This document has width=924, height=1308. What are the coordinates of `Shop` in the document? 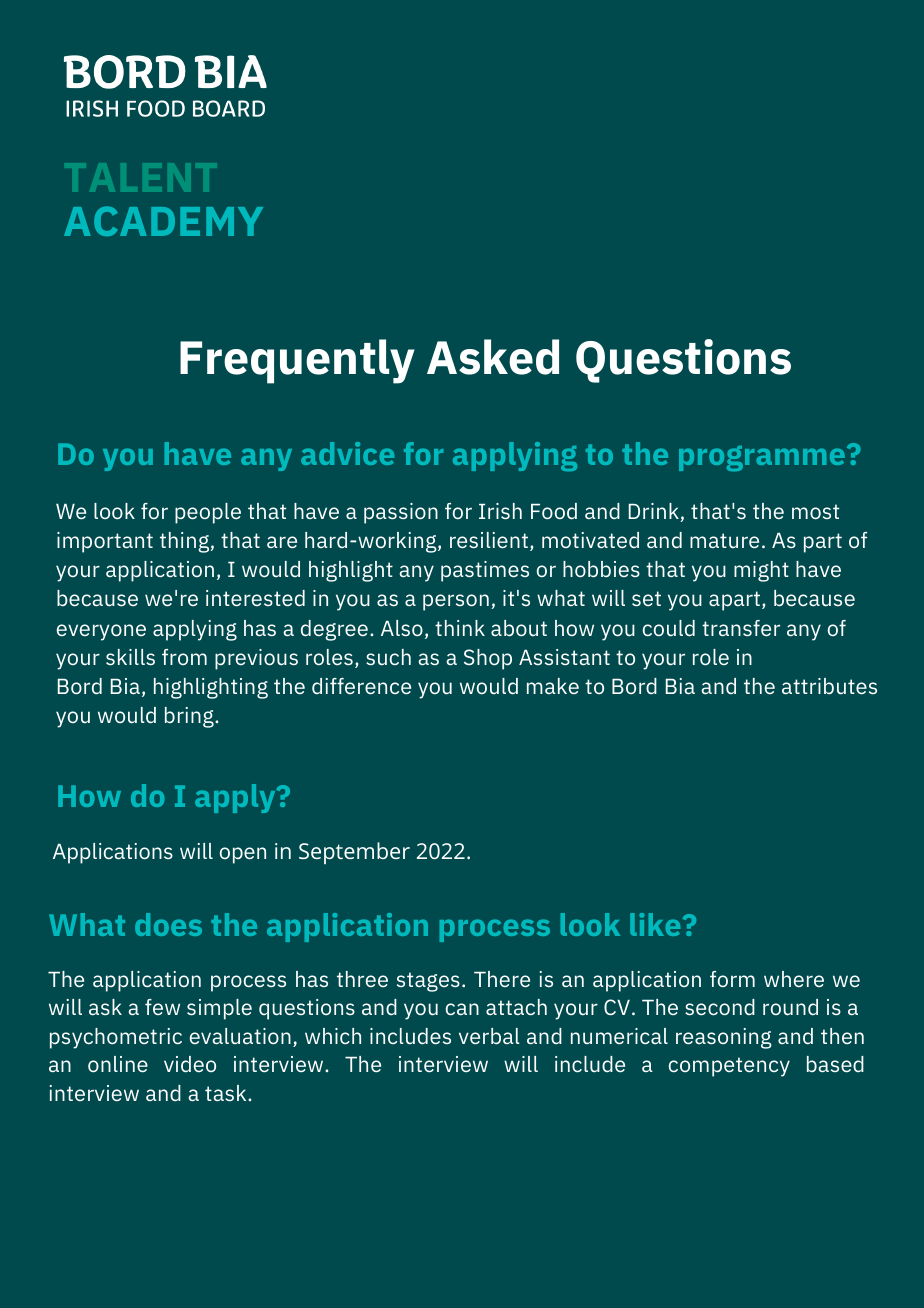 It's located at (488, 659).
